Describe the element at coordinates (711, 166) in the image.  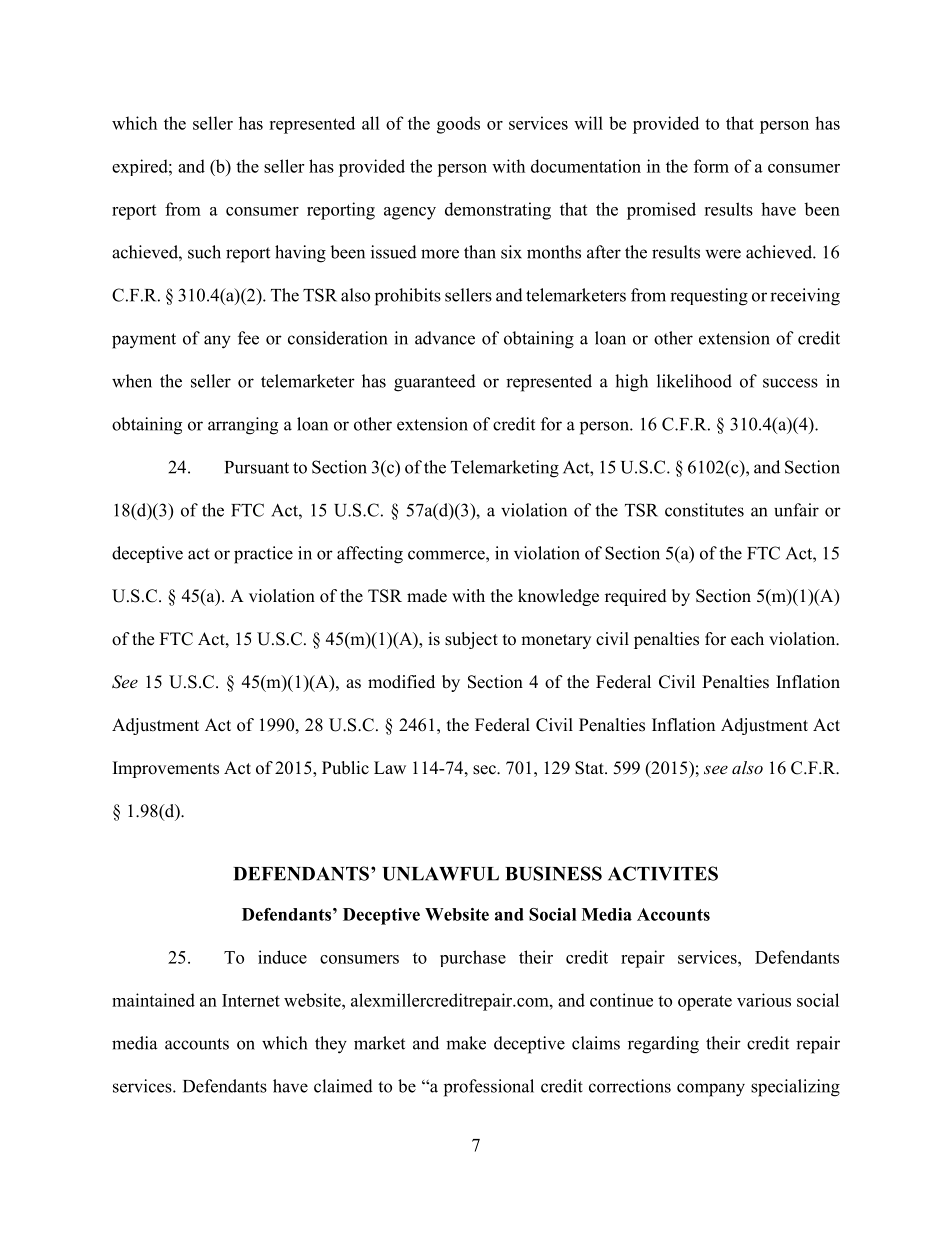
I see `form` at that location.
